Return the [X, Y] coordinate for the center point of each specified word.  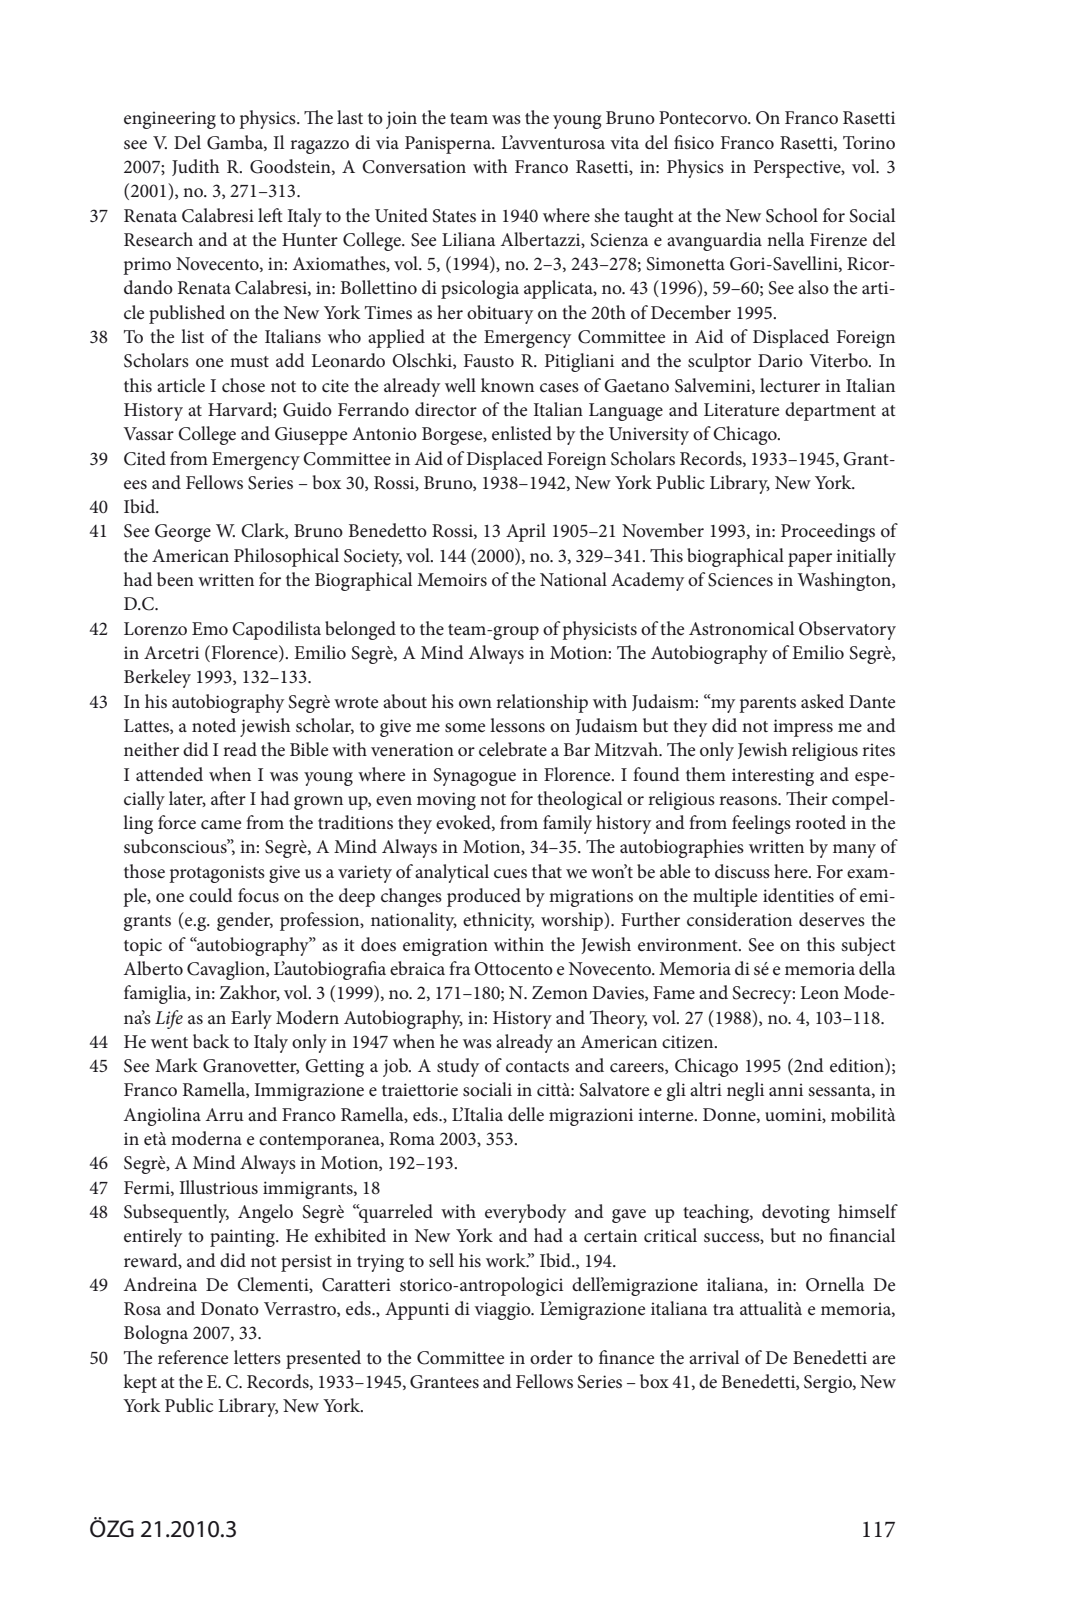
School [792, 215]
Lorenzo [155, 629]
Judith [195, 167]
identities [798, 895]
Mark [176, 1065]
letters [257, 1357]
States [454, 216]
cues [510, 874]
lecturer [790, 385]
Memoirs [452, 580]
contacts [537, 1067]
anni [786, 1089]
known [507, 385]
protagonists [217, 874]
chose [243, 385]
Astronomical [741, 628]
